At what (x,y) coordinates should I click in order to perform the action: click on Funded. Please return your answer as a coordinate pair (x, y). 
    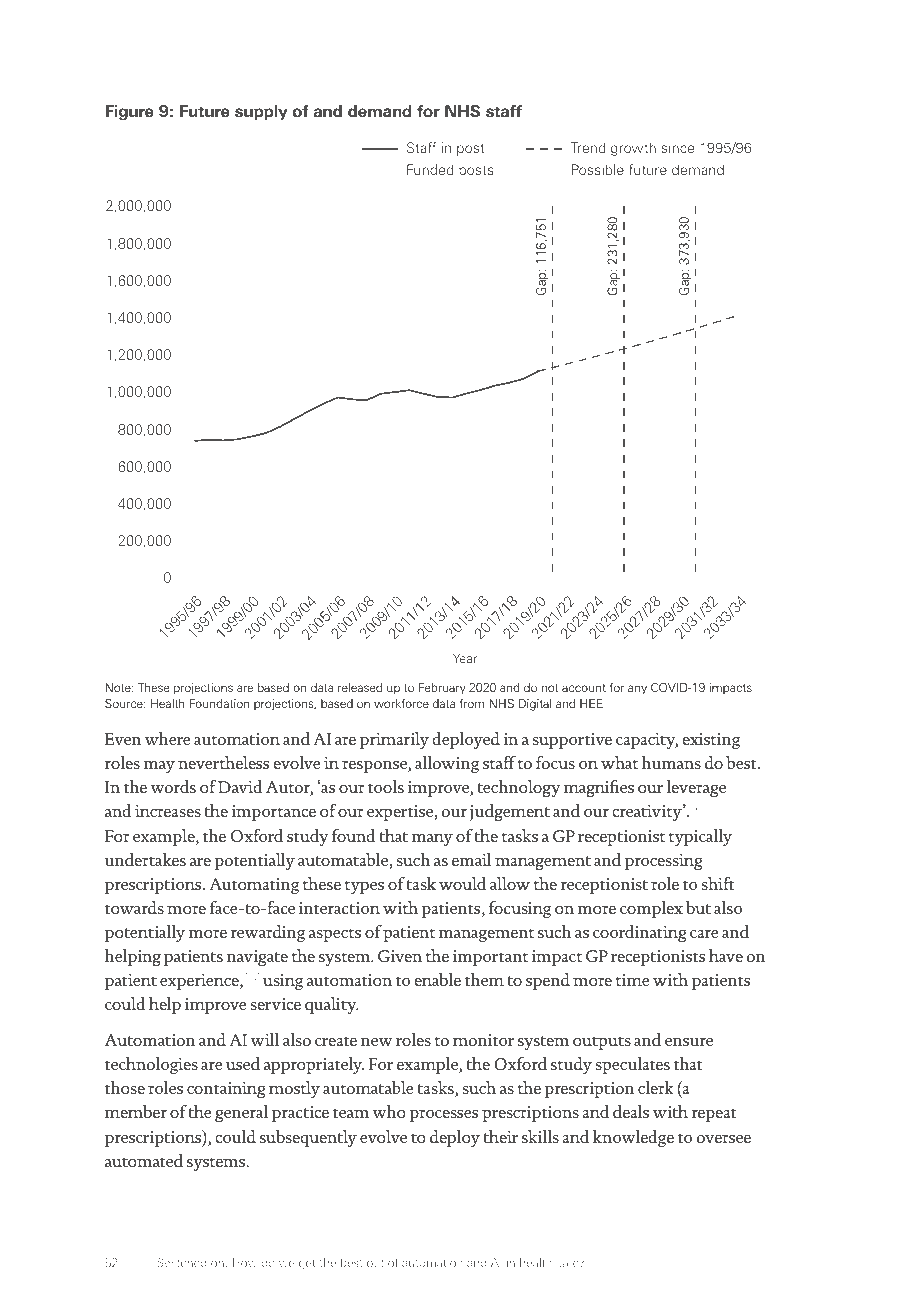
    Looking at the image, I should click on (430, 169).
